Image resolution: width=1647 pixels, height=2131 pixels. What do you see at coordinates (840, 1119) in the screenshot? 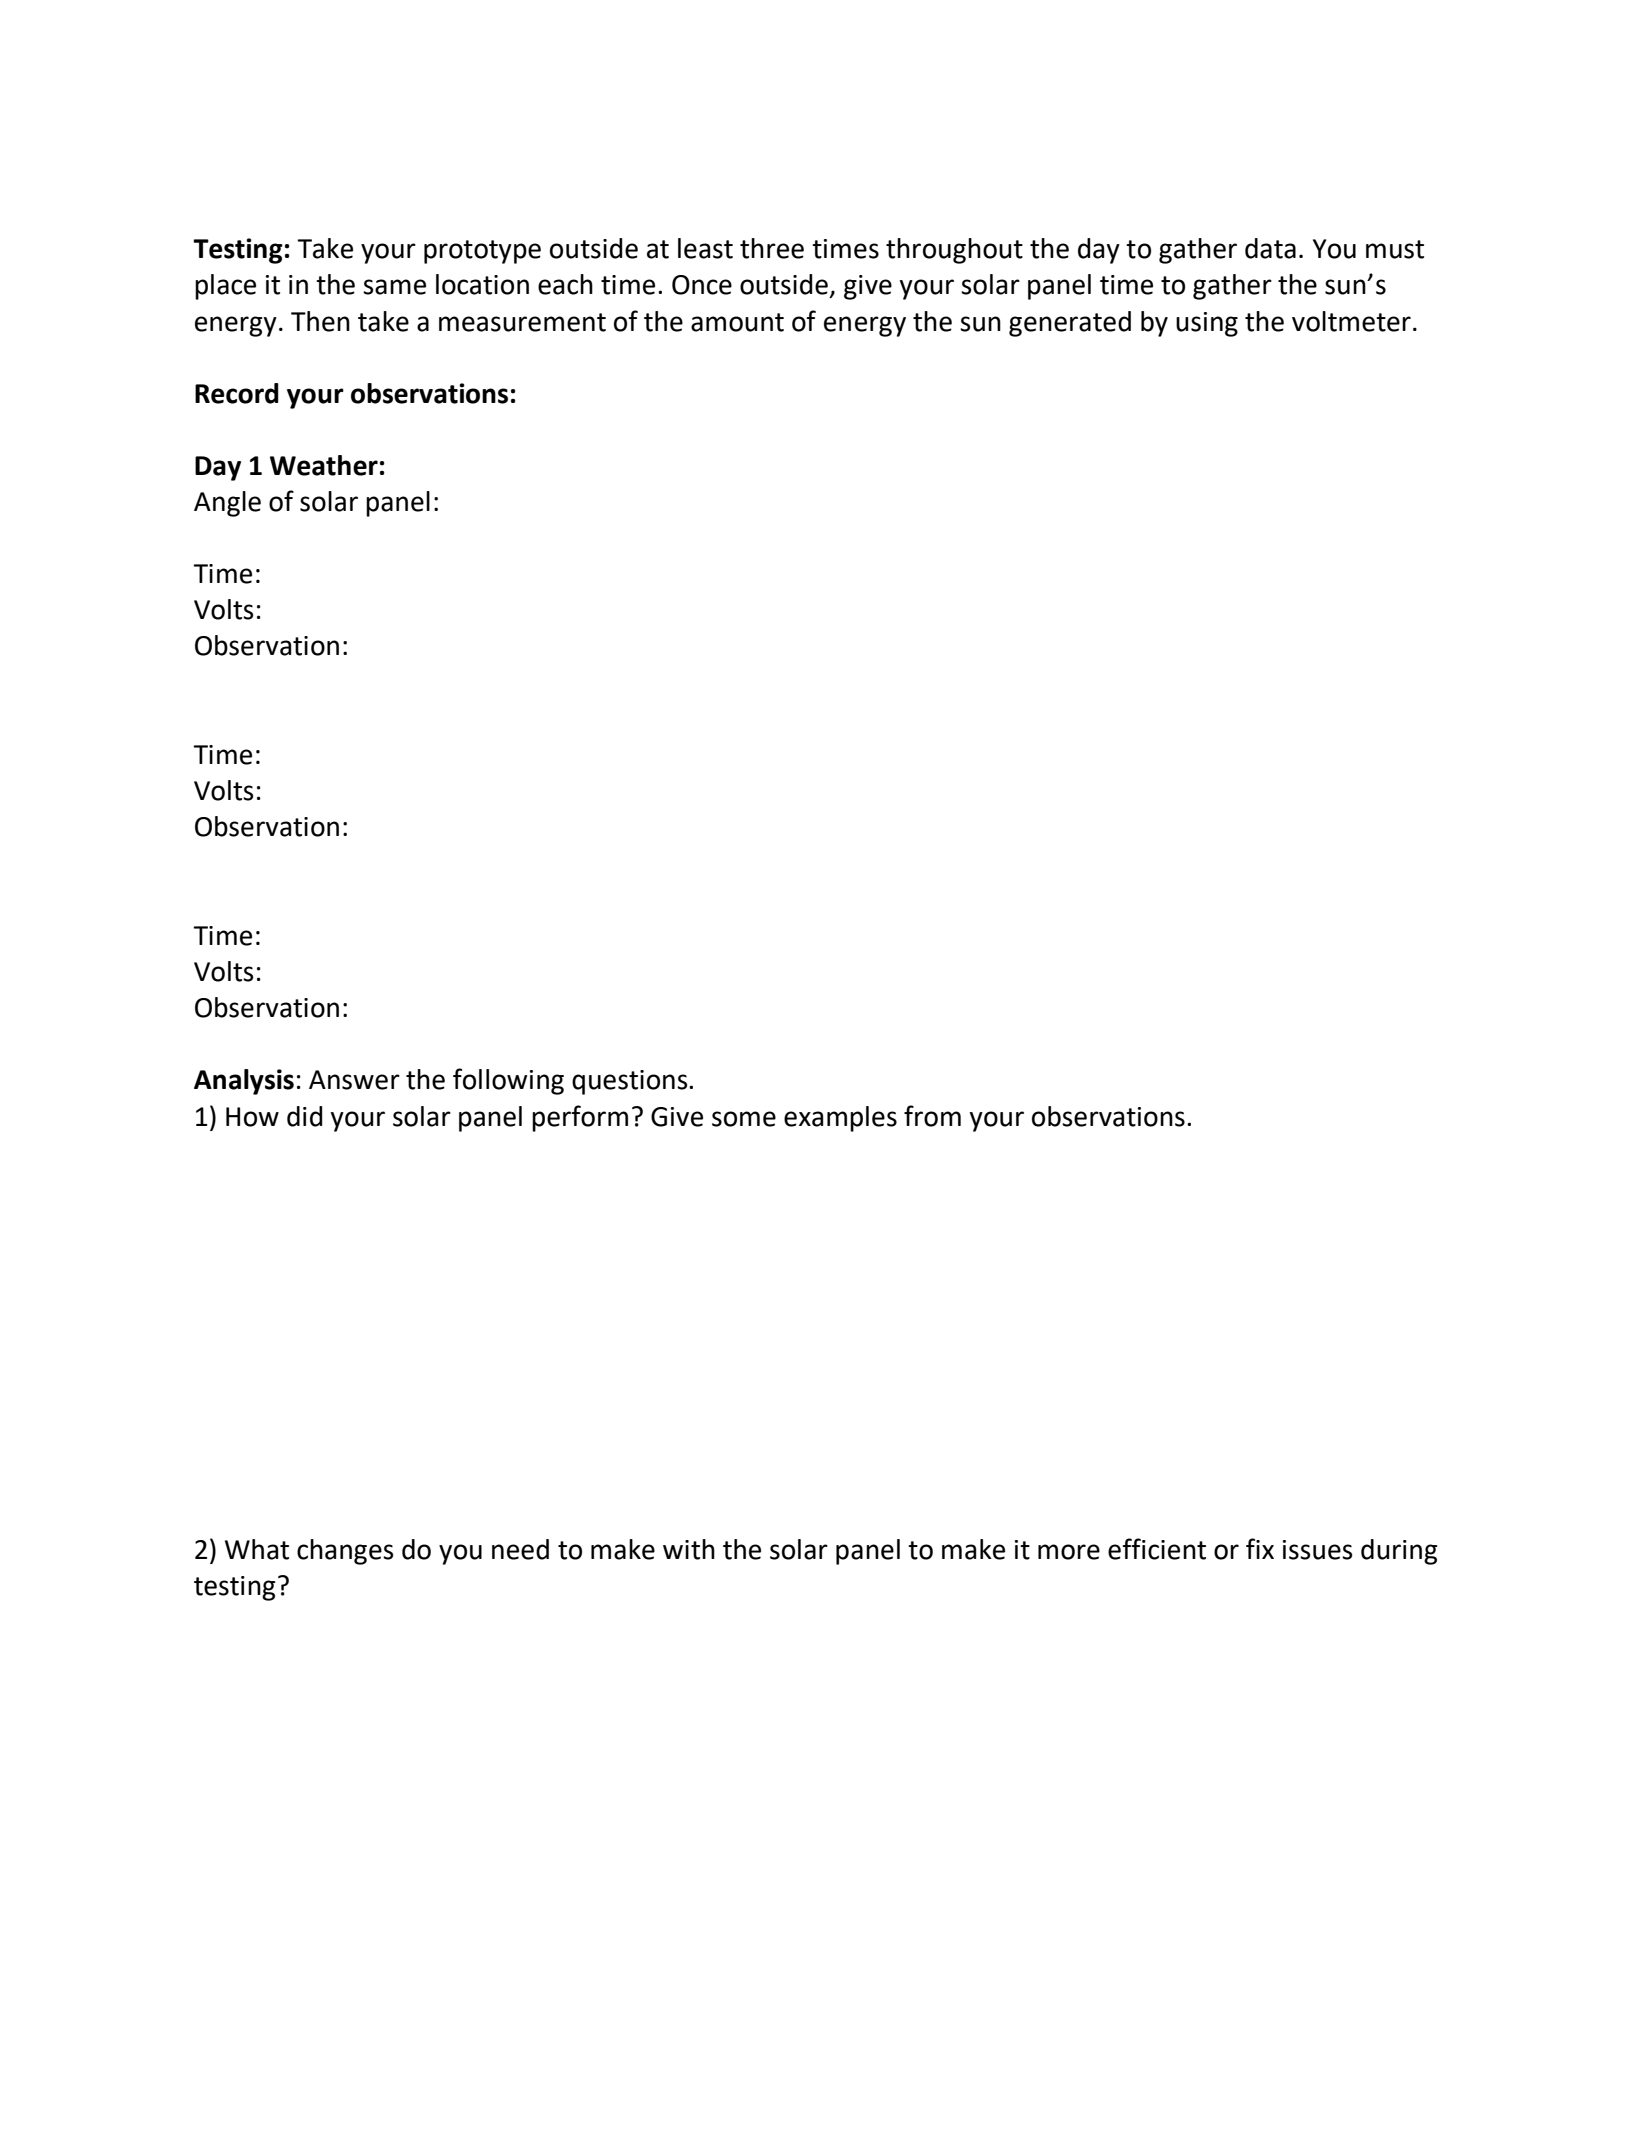
I see `examples` at bounding box center [840, 1119].
